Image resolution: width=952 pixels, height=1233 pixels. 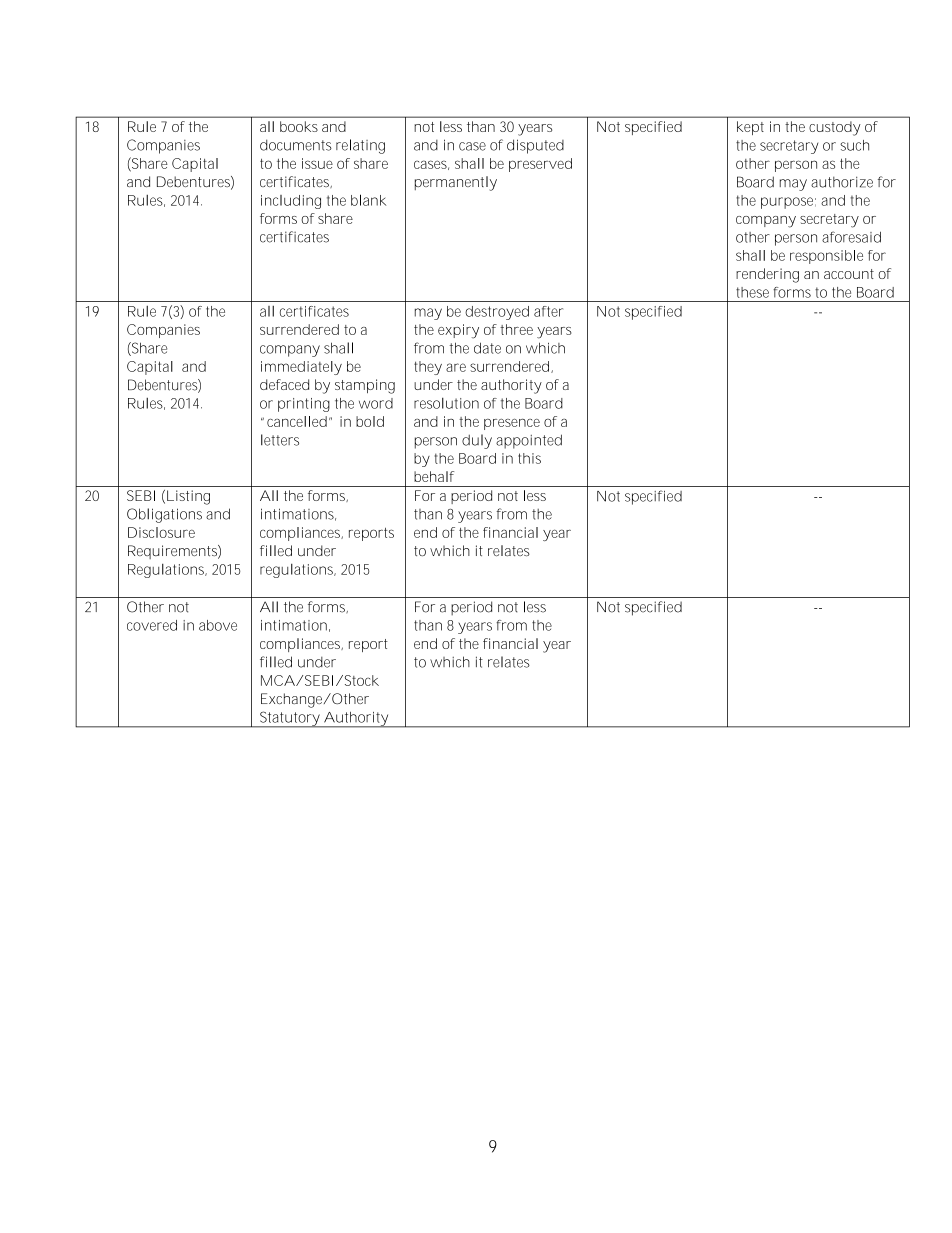 I want to click on documents, so click(x=296, y=145).
